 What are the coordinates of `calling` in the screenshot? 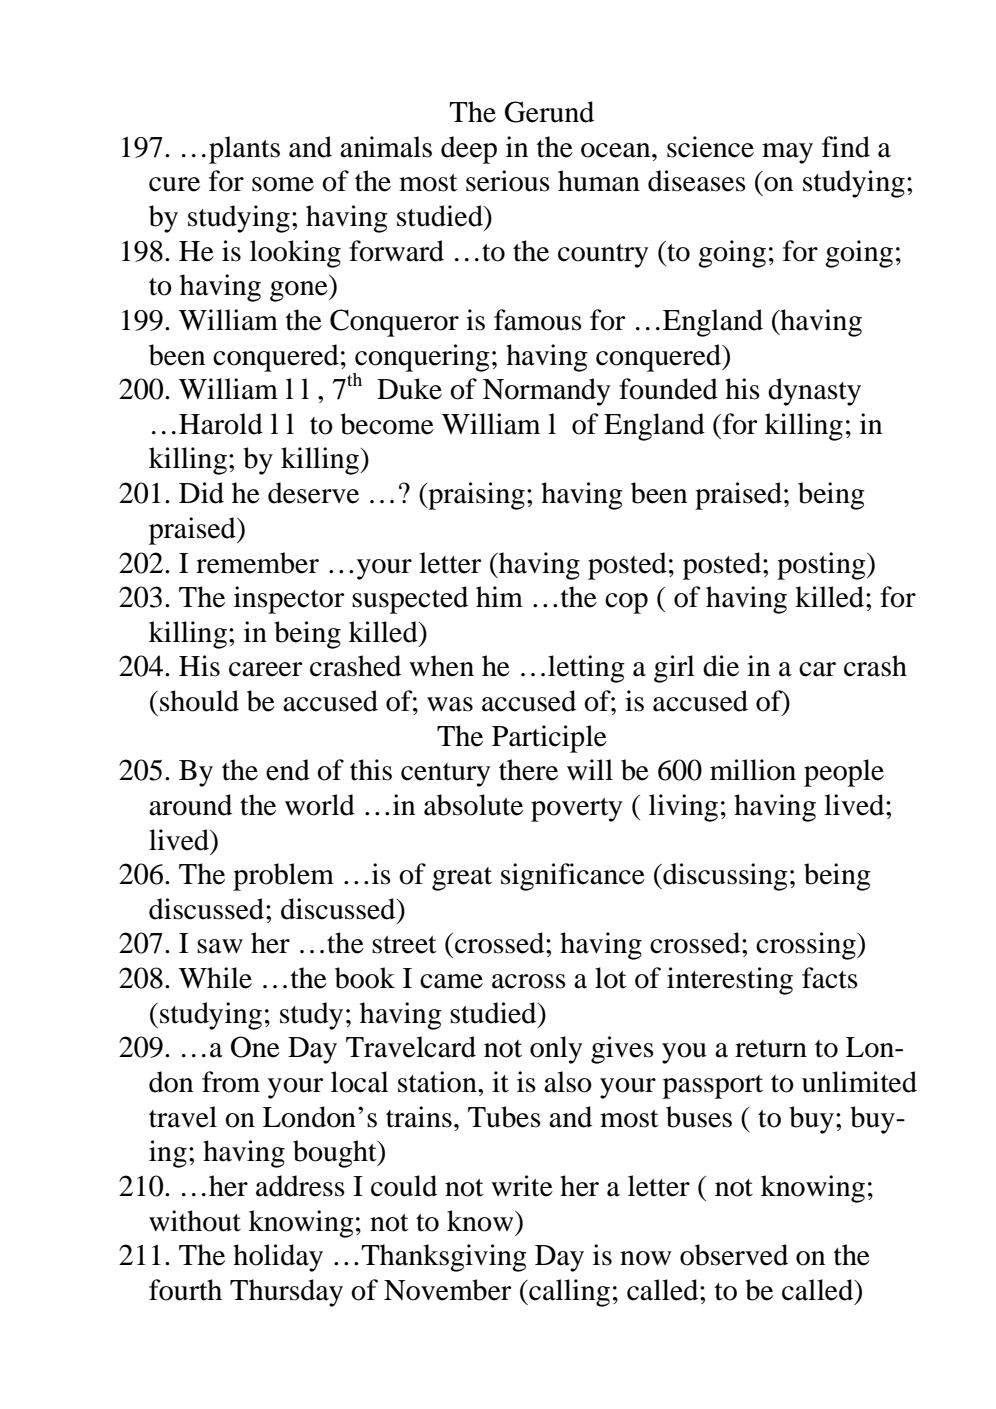 It's located at (568, 1293).
